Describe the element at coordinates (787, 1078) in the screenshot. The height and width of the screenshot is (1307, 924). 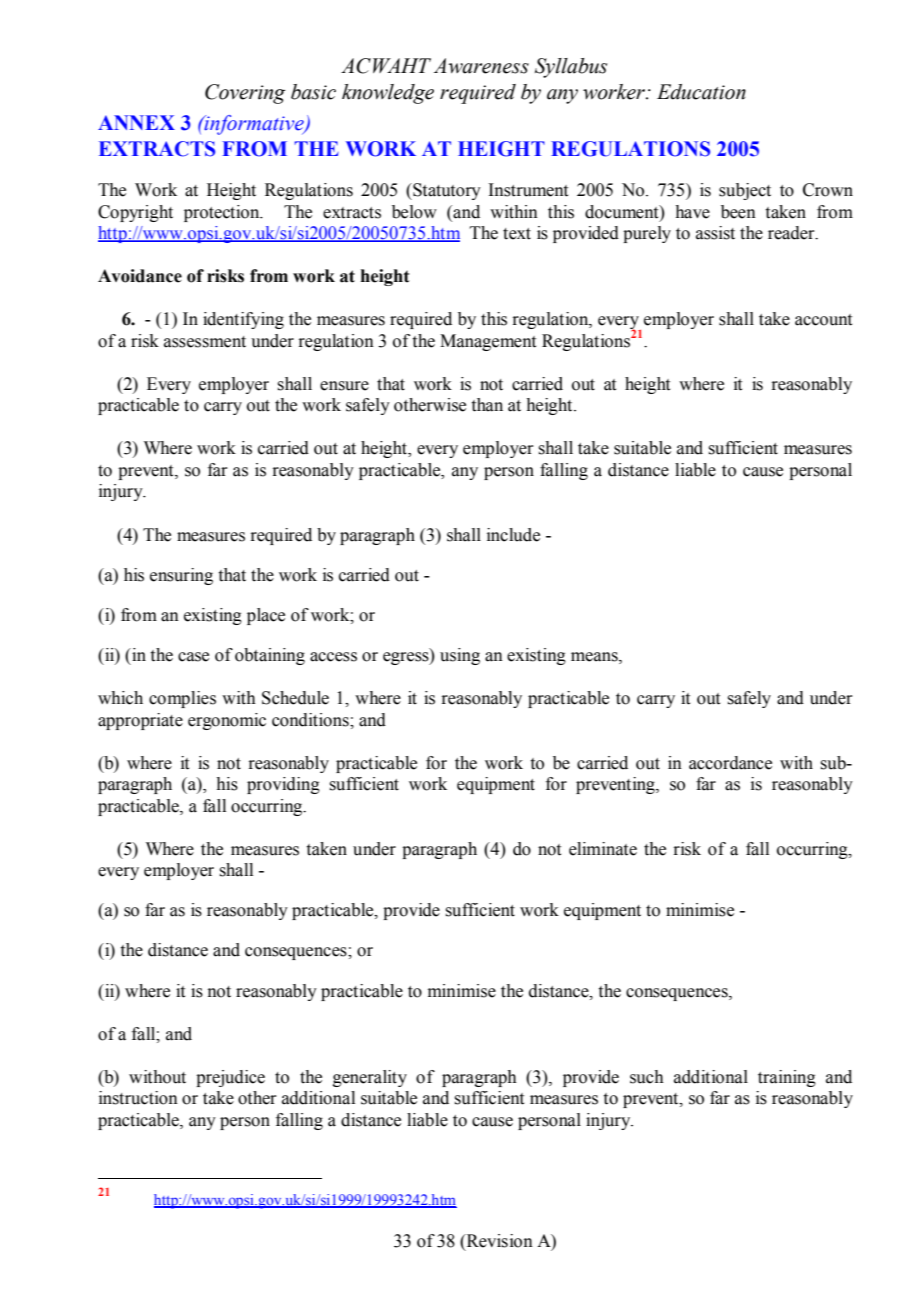
I see `training` at that location.
